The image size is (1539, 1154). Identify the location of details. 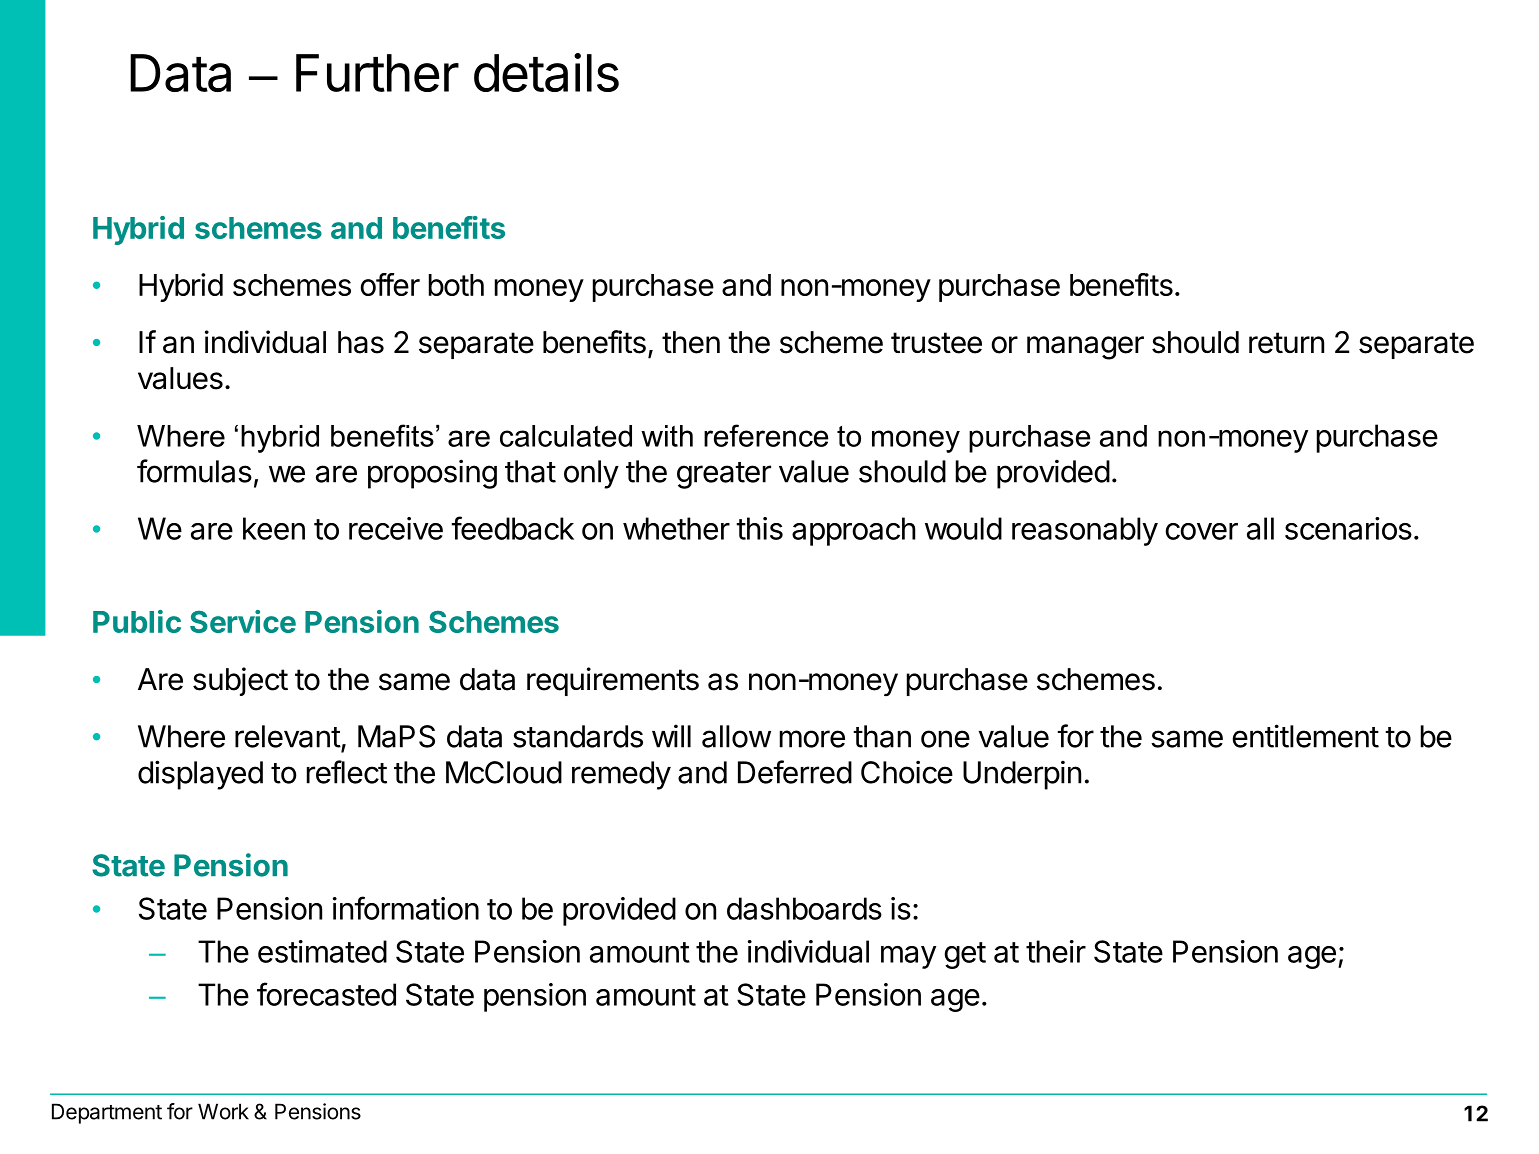
(546, 72).
